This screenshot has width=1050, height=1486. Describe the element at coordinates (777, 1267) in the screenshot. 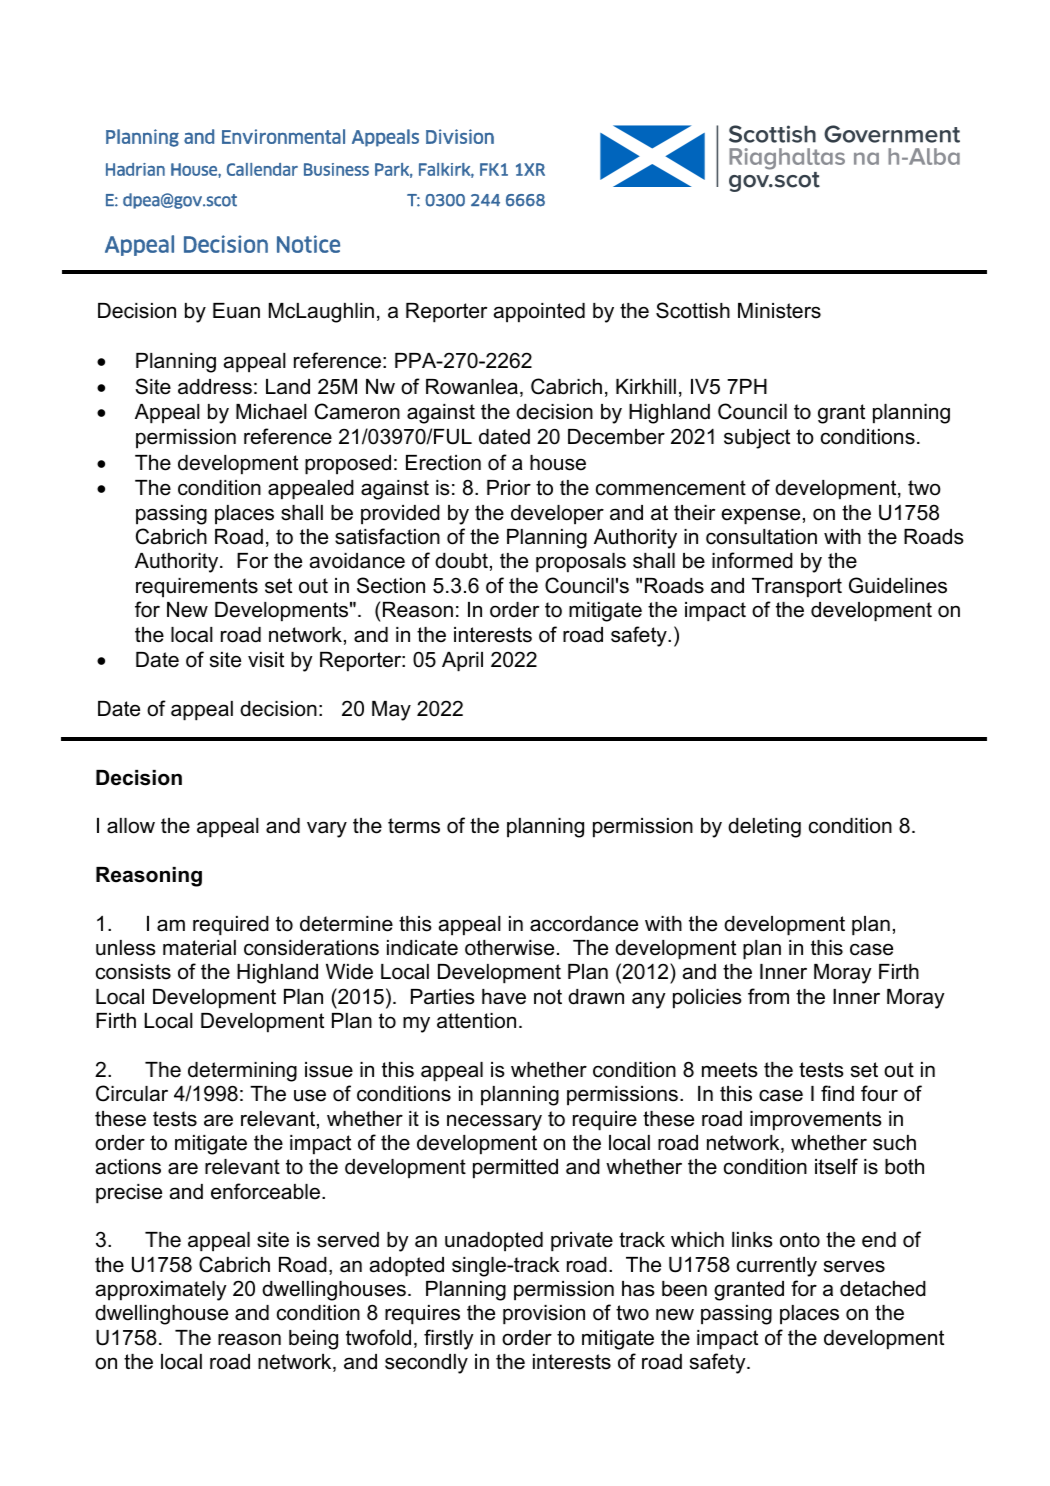

I see `currently` at that location.
